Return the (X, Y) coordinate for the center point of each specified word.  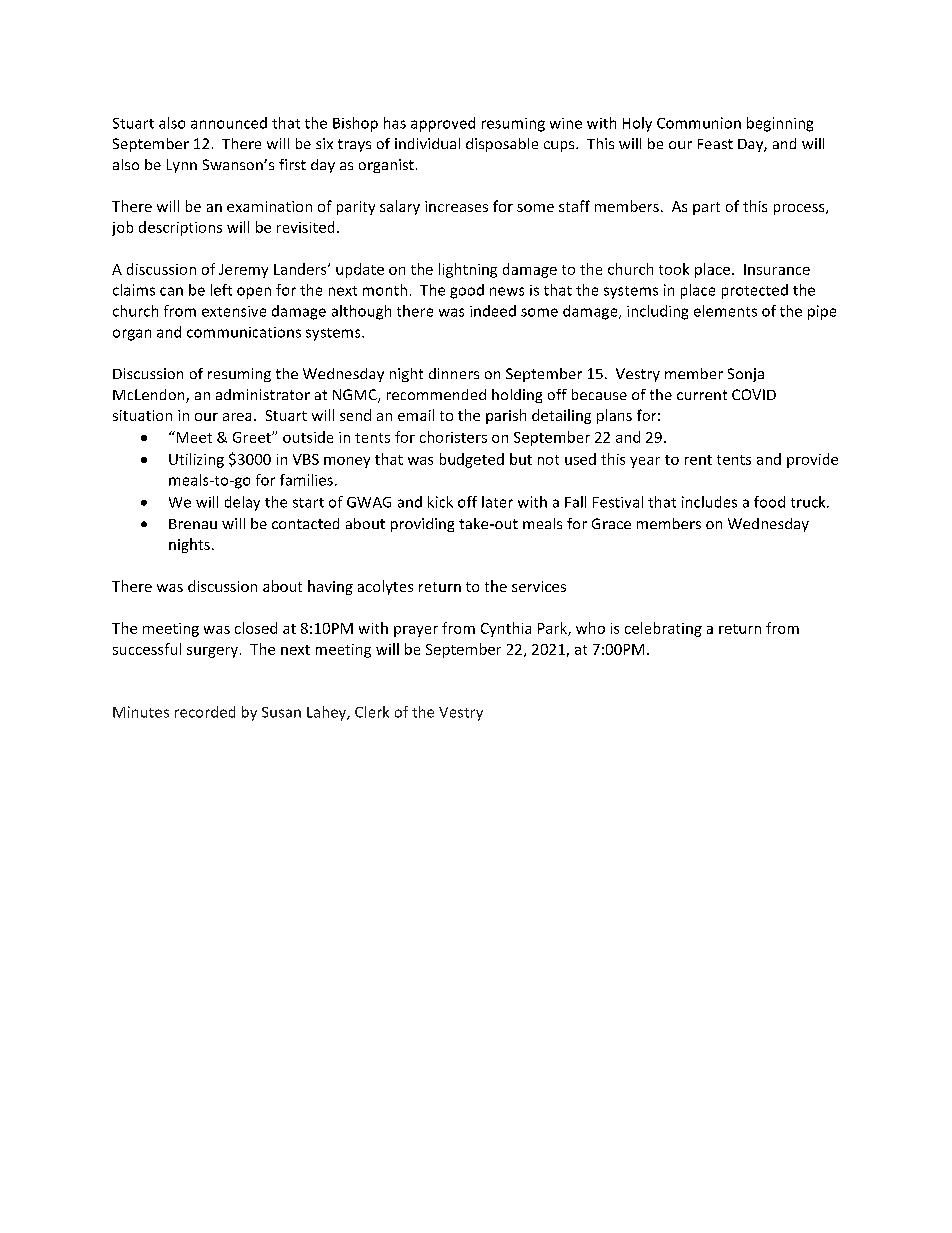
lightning (468, 270)
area (237, 417)
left (221, 290)
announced (229, 123)
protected (755, 291)
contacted (305, 523)
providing (422, 525)
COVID (754, 394)
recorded (205, 712)
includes (709, 502)
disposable (502, 145)
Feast (715, 144)
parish (506, 416)
